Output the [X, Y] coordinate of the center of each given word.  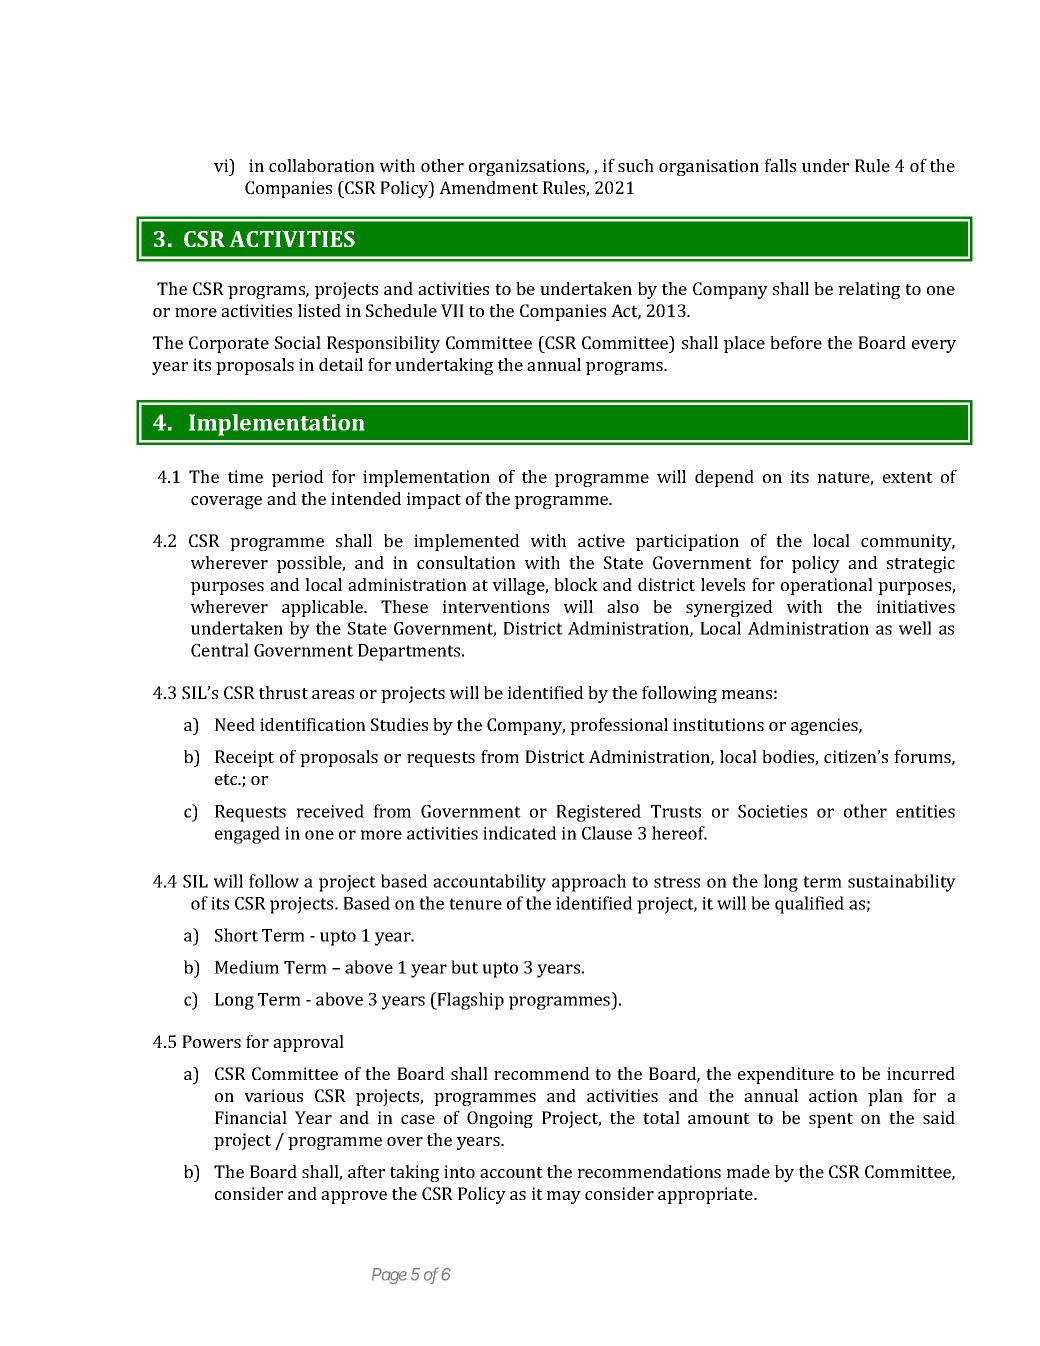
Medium [247, 967]
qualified [809, 905]
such [636, 165]
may [564, 1197]
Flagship [470, 1001]
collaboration [322, 165]
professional [619, 726]
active [601, 540]
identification [313, 724]
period [298, 478]
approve [354, 1197]
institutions [718, 724]
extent [908, 477]
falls [780, 165]
